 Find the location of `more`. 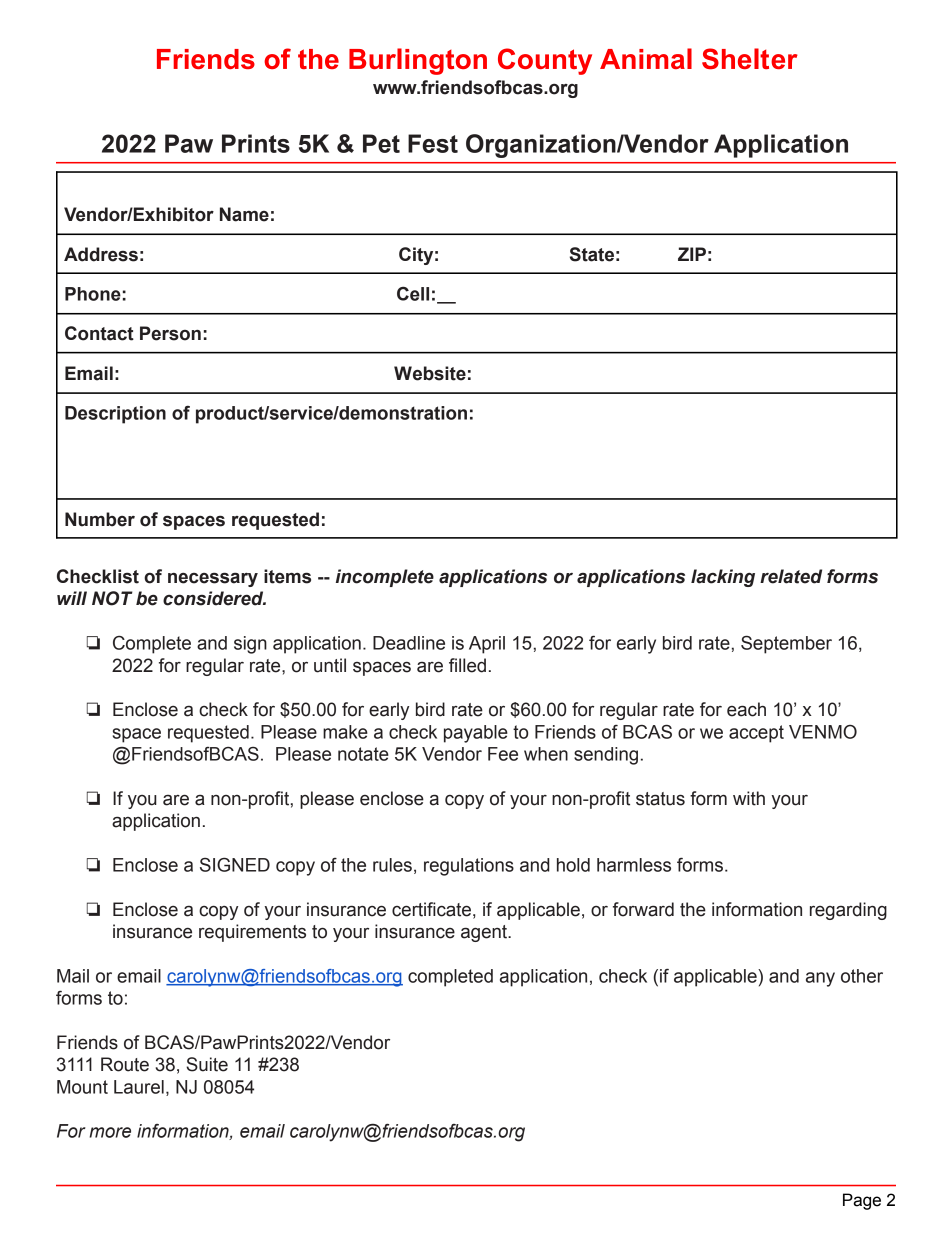

more is located at coordinates (110, 1132).
